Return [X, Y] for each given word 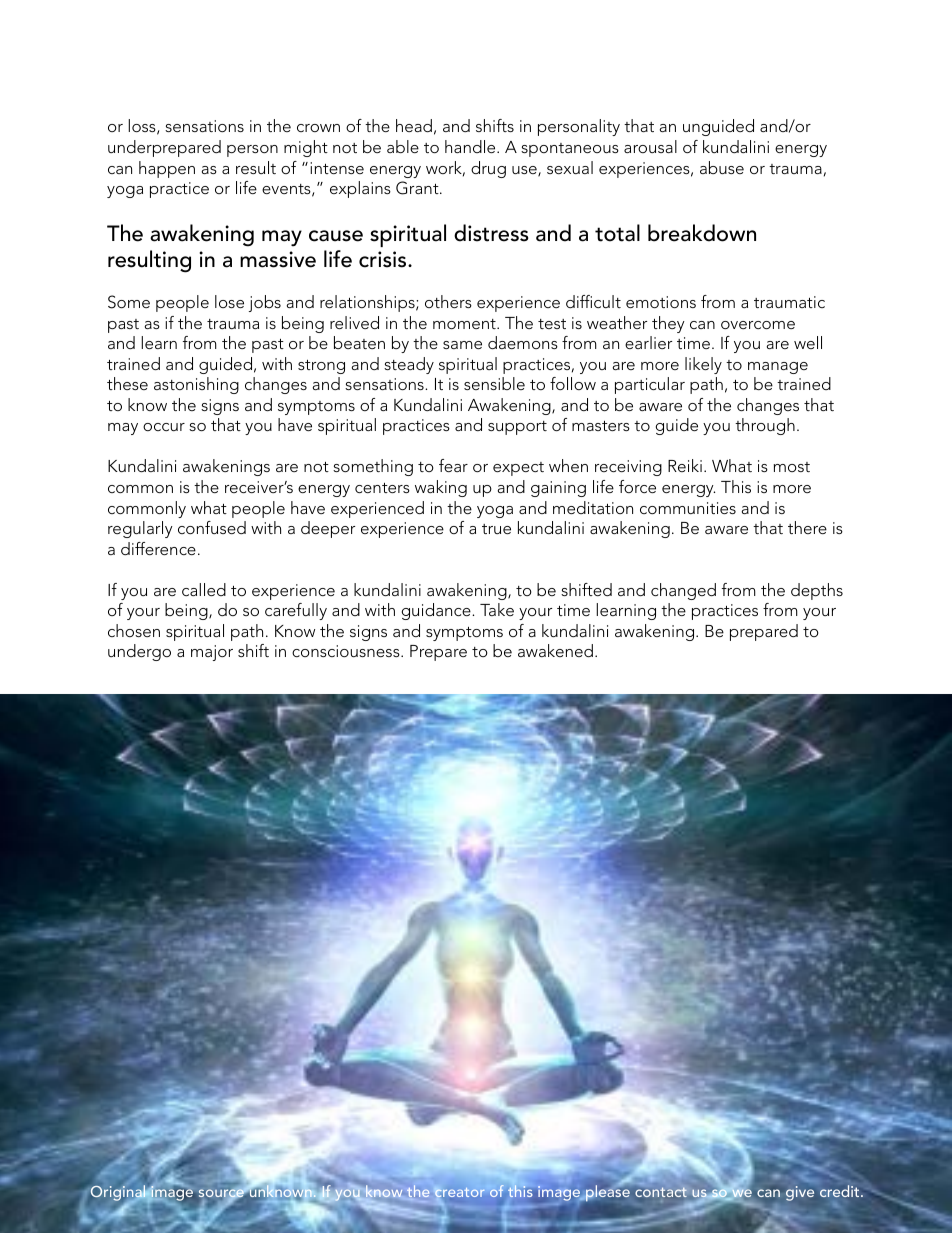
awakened [555, 650]
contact [661, 1193]
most [792, 467]
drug [488, 169]
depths [817, 591]
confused [212, 527]
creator [459, 1192]
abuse [722, 167]
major [212, 653]
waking [441, 488]
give [800, 1193]
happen [167, 169]
